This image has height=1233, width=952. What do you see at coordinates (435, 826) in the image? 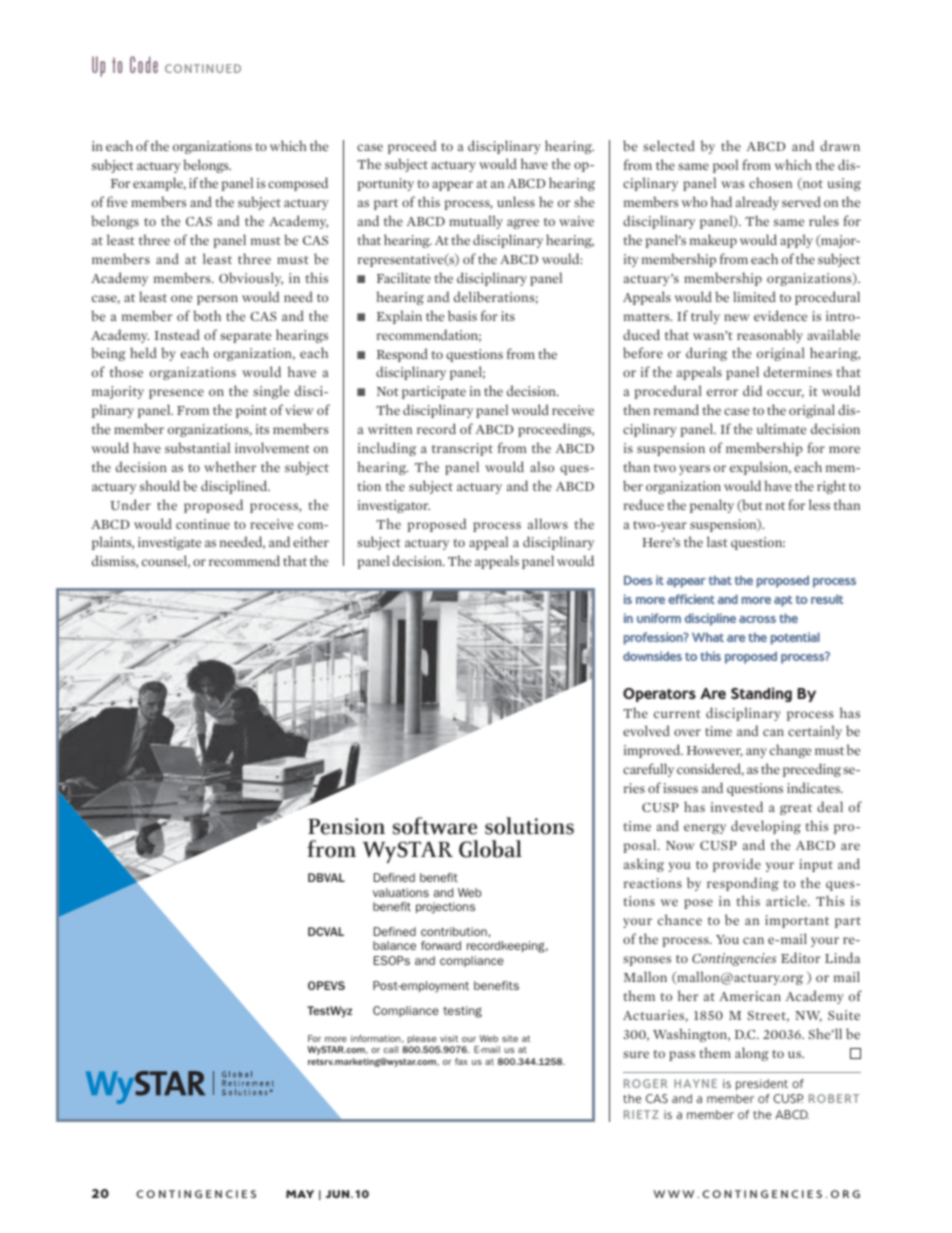
I see `software` at bounding box center [435, 826].
